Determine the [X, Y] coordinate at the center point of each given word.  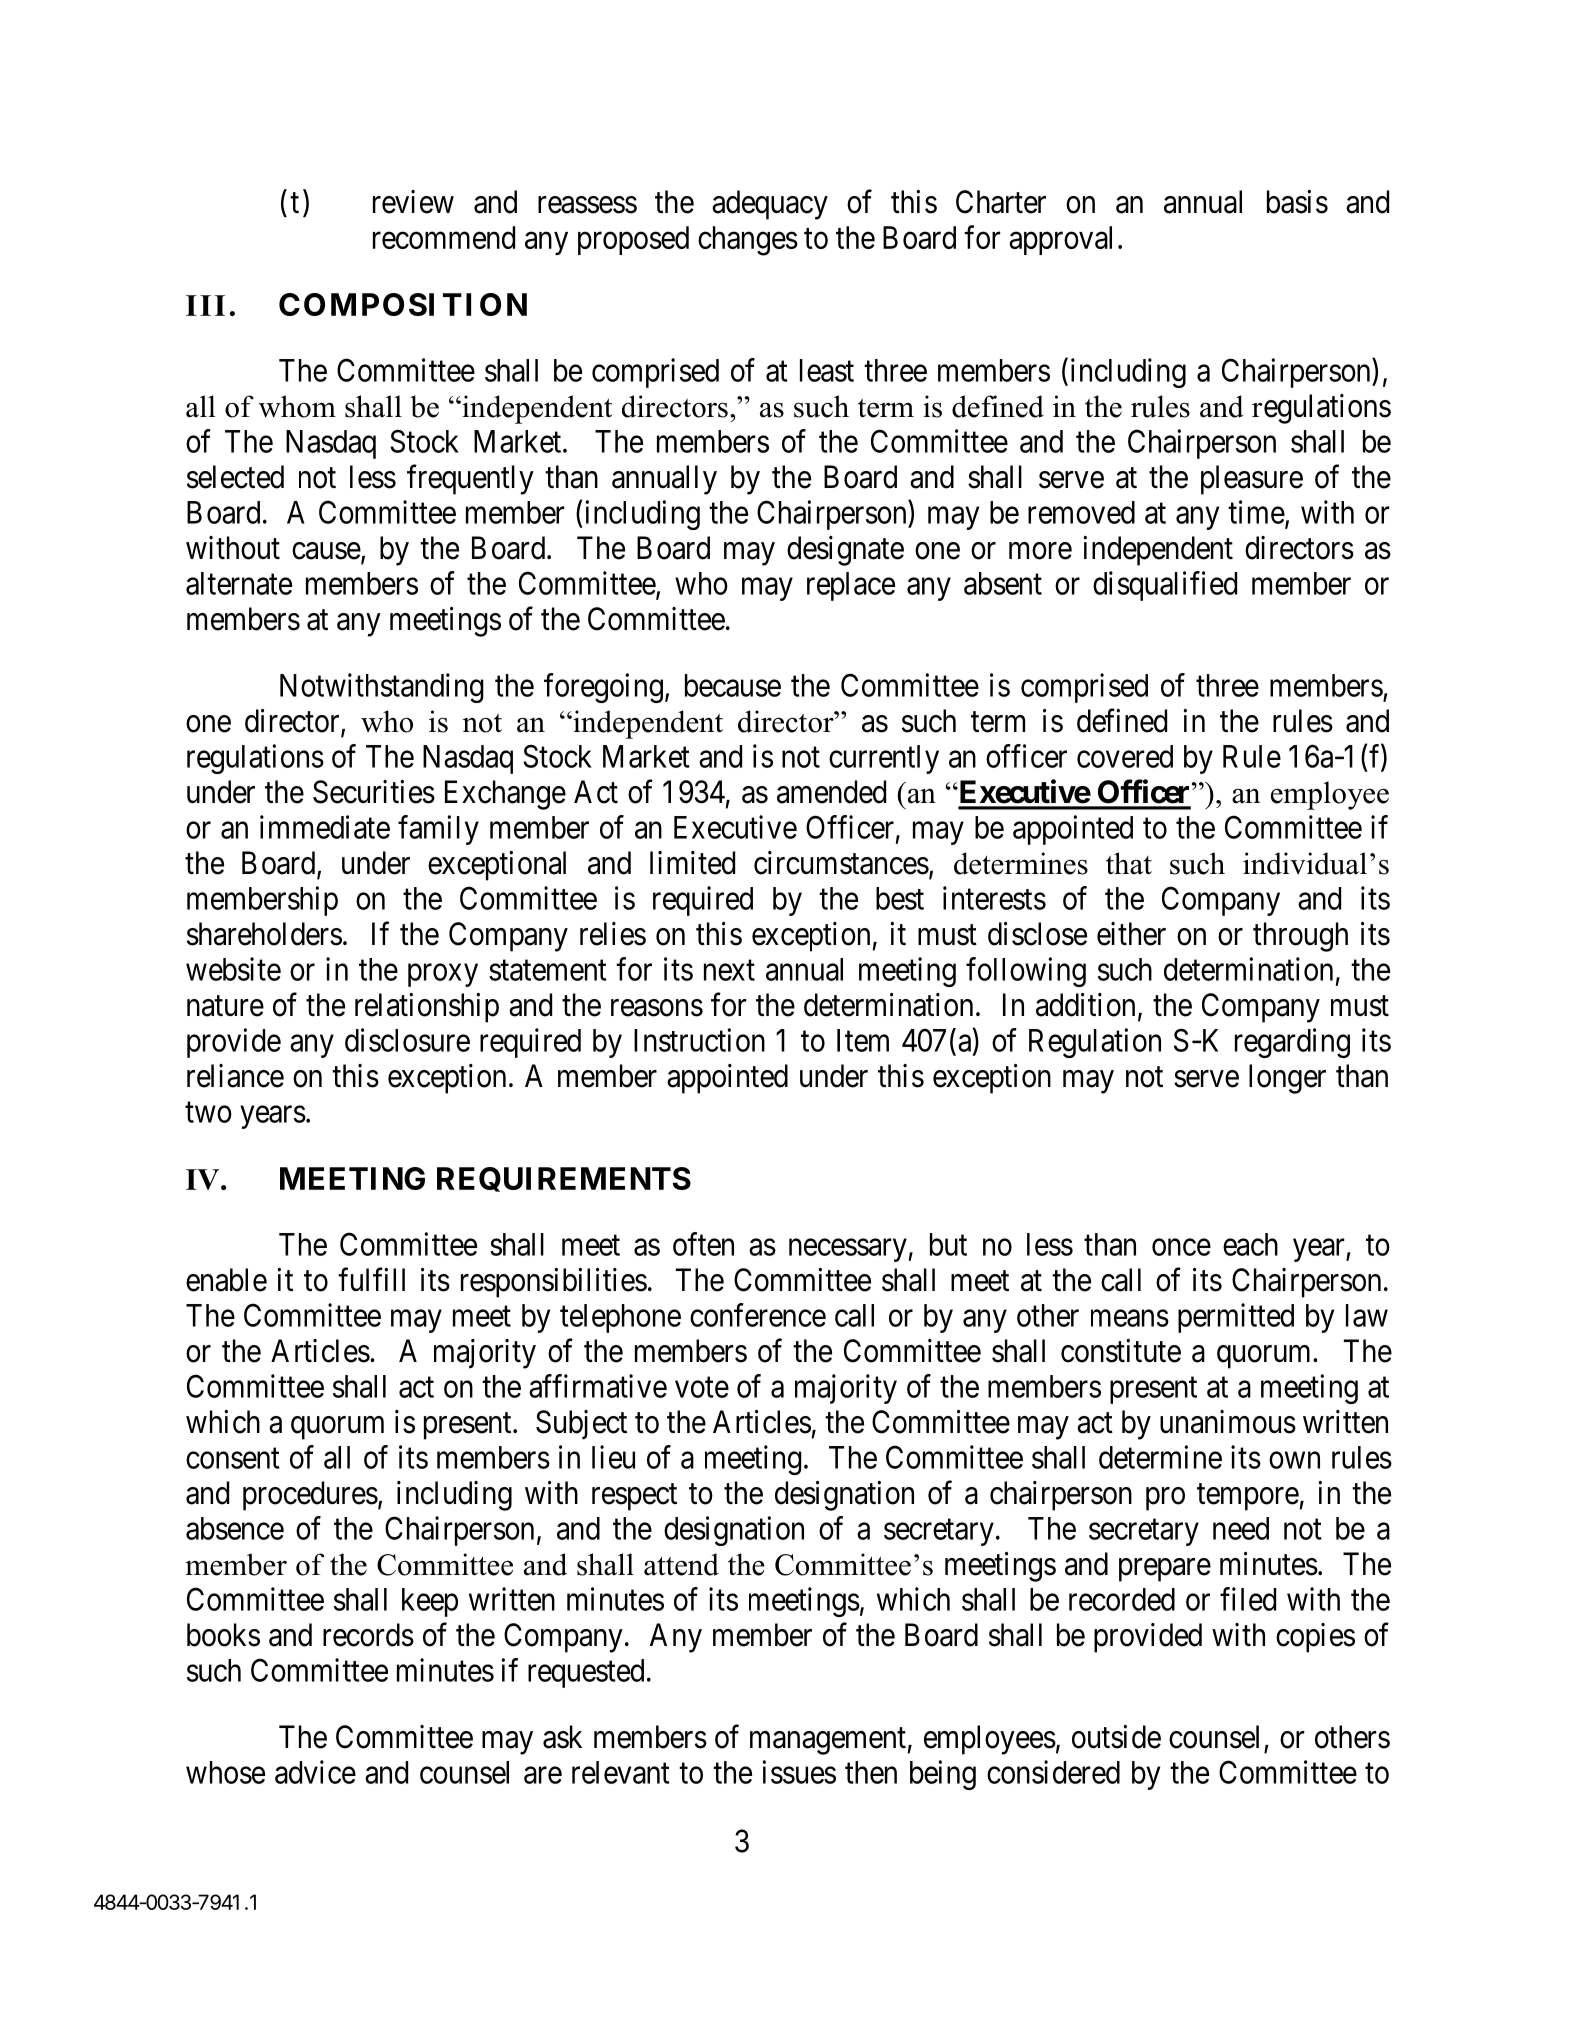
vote [702, 1387]
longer [1287, 1079]
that [1129, 863]
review [413, 202]
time [1256, 512]
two [208, 1112]
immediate [325, 827]
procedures [310, 1496]
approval [1060, 240]
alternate [239, 583]
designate [845, 551]
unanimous [1228, 1422]
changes [748, 241]
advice [315, 1772]
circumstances [841, 863]
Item [863, 1040]
